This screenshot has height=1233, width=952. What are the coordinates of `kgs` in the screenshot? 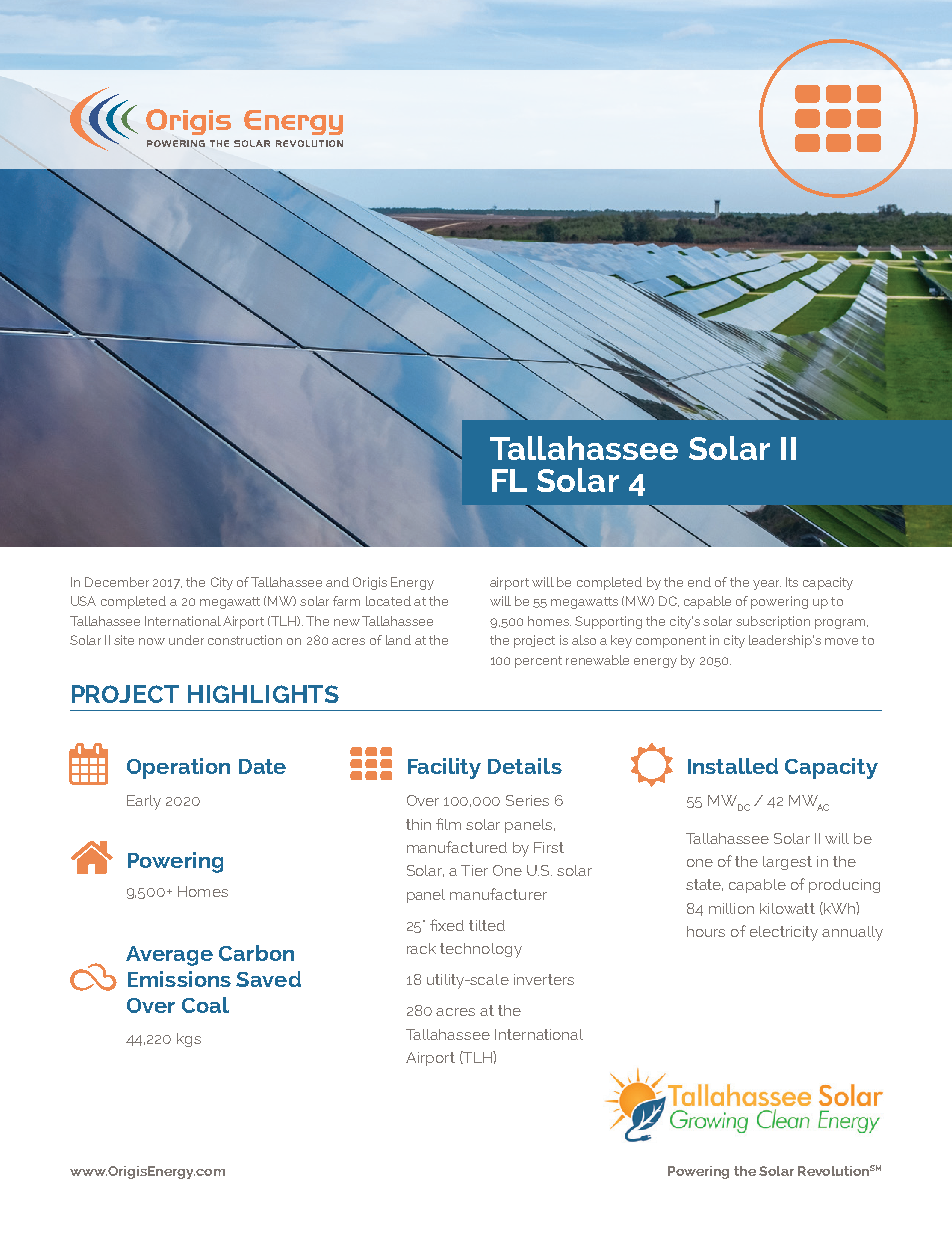 It's located at (189, 1040).
